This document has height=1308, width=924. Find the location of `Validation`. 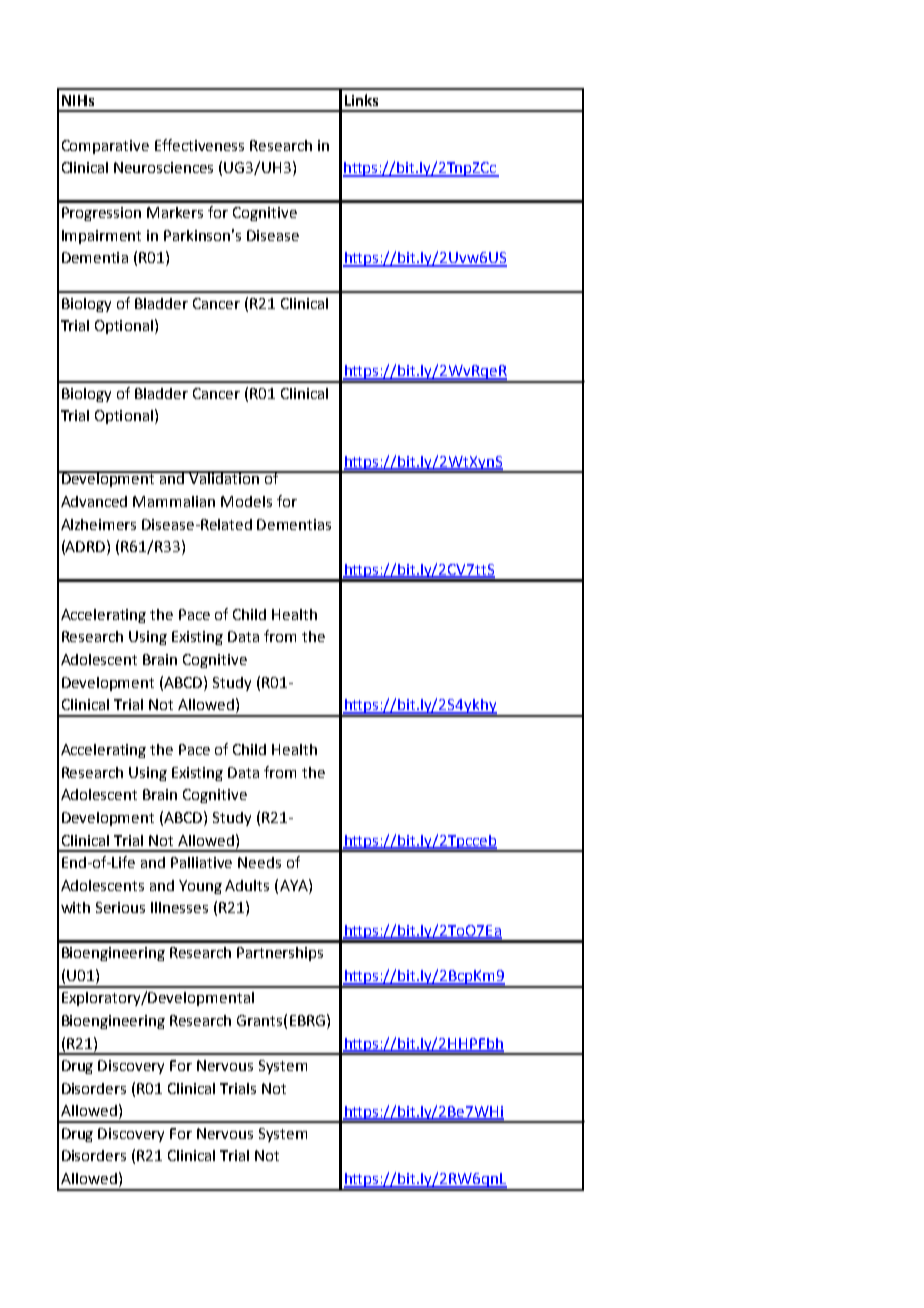

Validation is located at coordinates (224, 477).
